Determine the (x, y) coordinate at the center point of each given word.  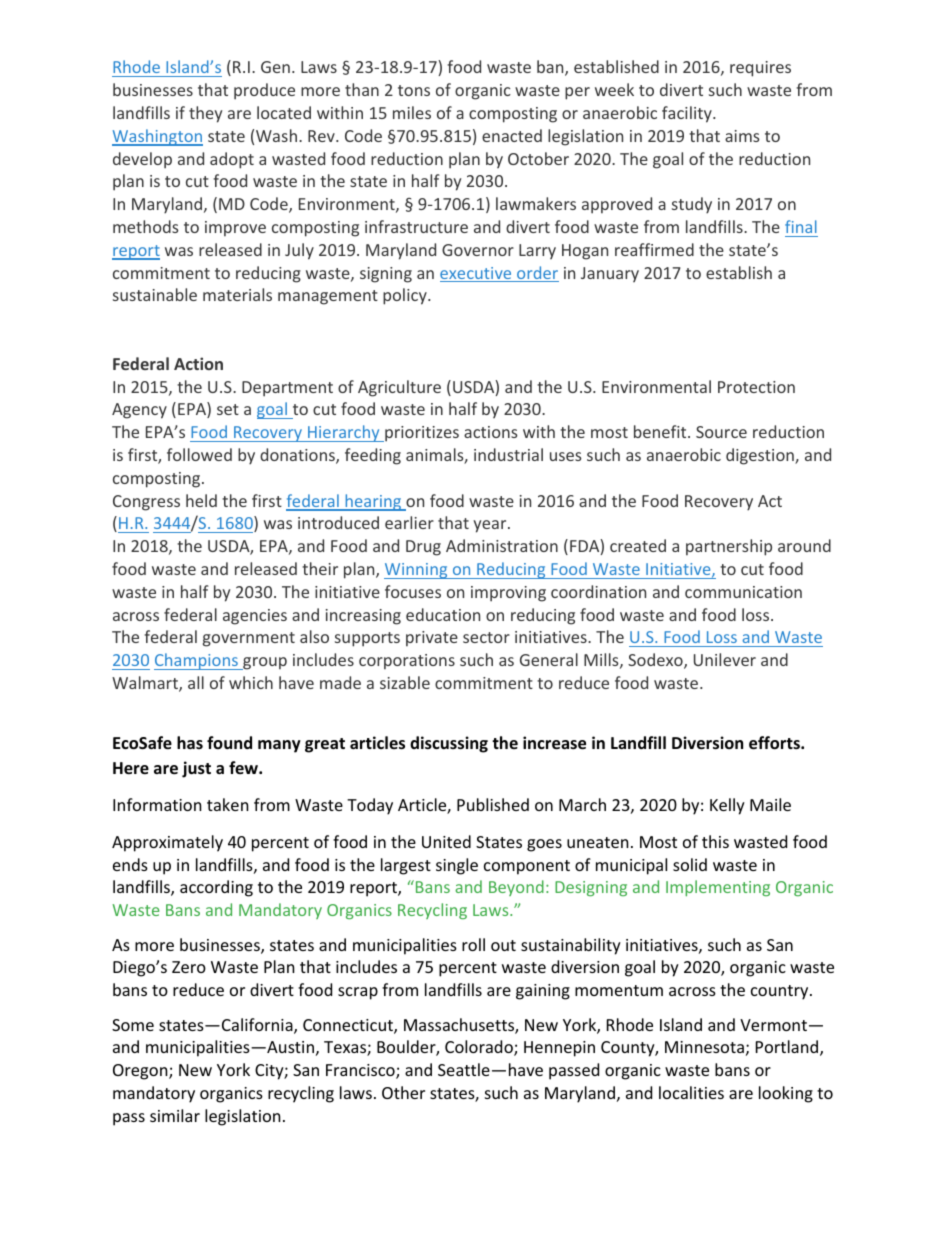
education (443, 614)
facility (688, 114)
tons (414, 90)
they (205, 114)
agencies (255, 617)
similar (175, 1115)
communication (743, 592)
